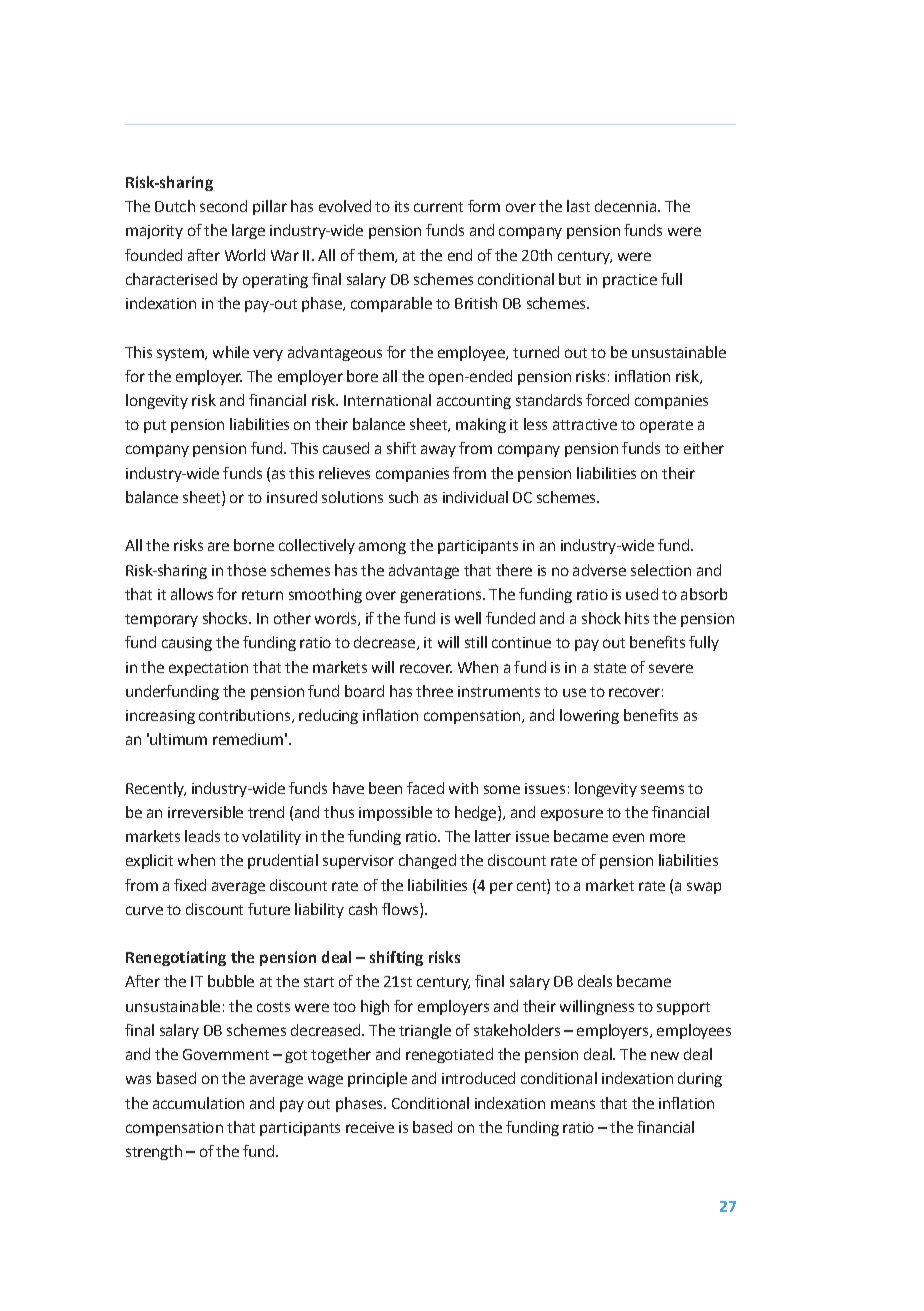 This screenshot has height=1311, width=924. What do you see at coordinates (370, 1127) in the screenshot?
I see `receive` at bounding box center [370, 1127].
